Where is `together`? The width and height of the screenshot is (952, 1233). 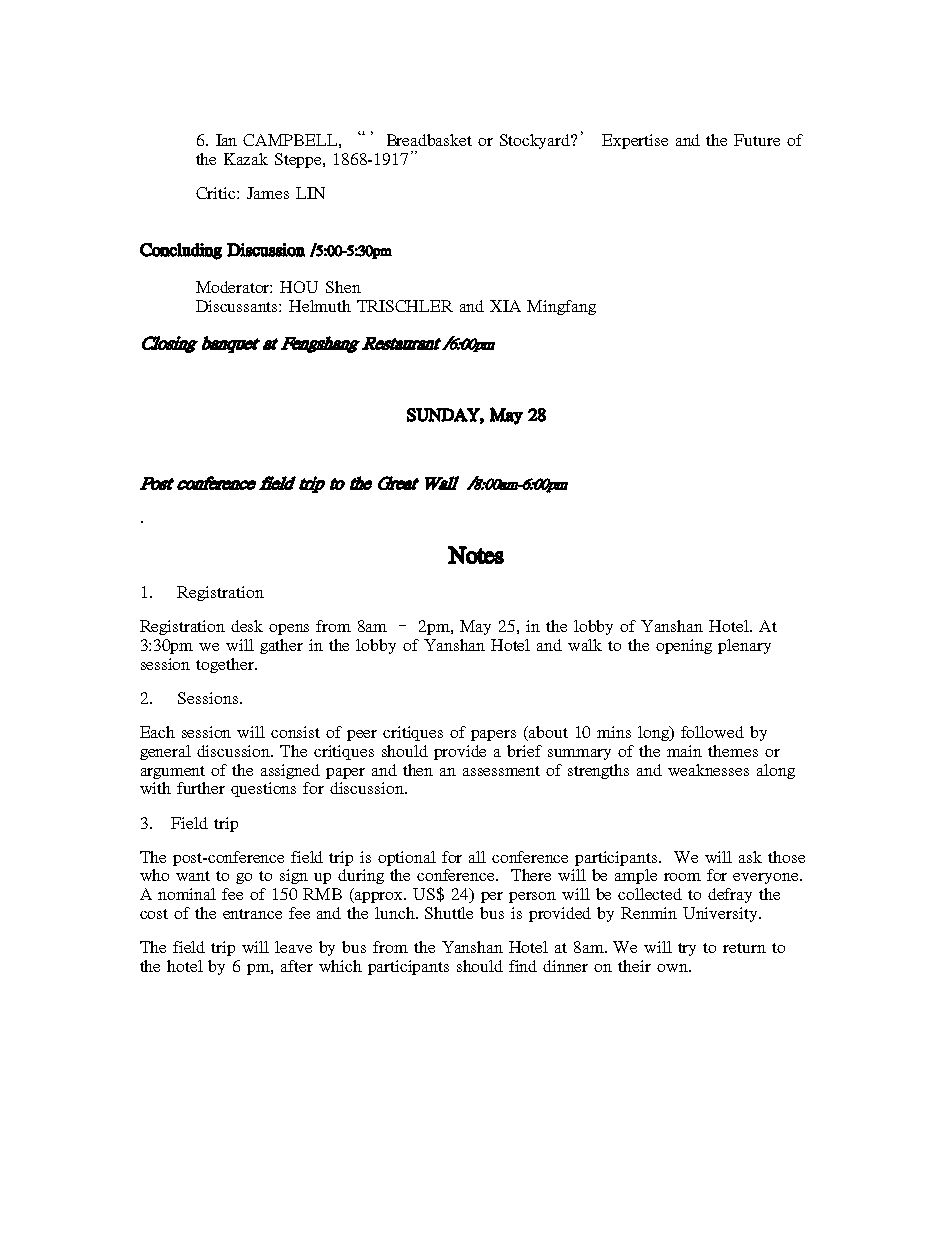
together is located at coordinates (226, 665).
